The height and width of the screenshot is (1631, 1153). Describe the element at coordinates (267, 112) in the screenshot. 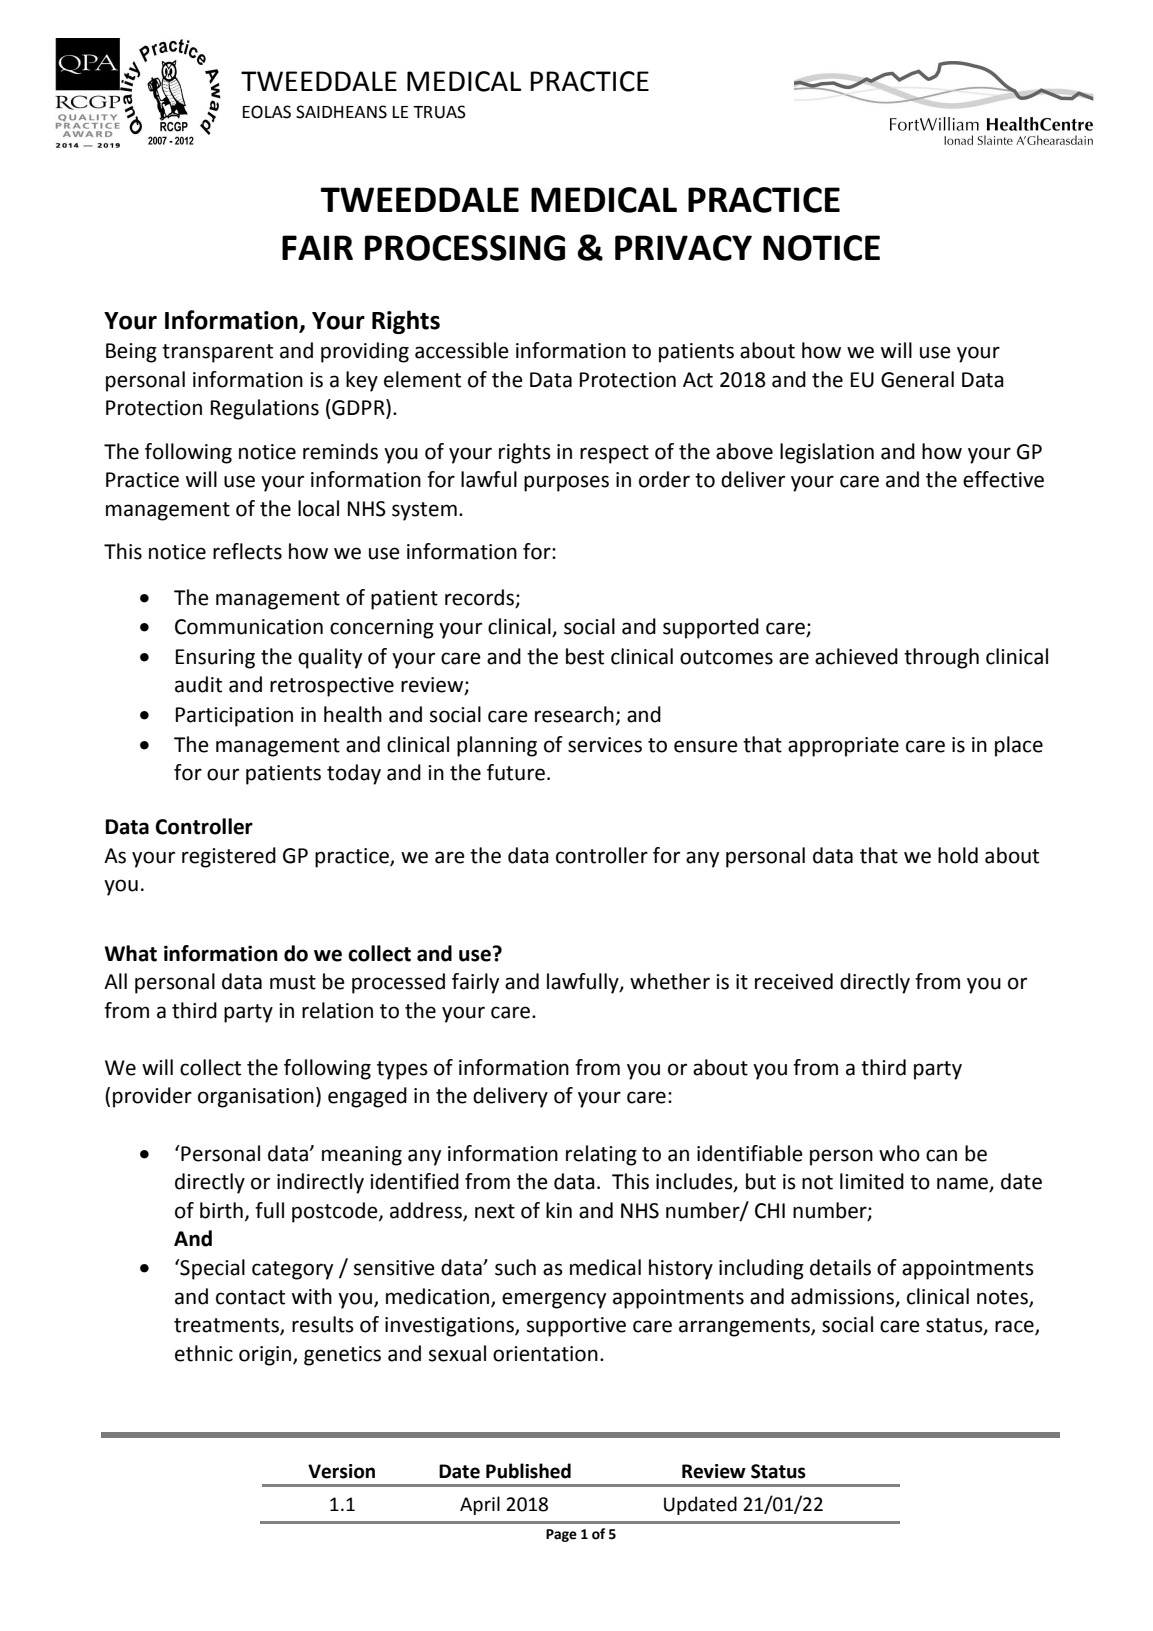

I see `EOLAS` at that location.
